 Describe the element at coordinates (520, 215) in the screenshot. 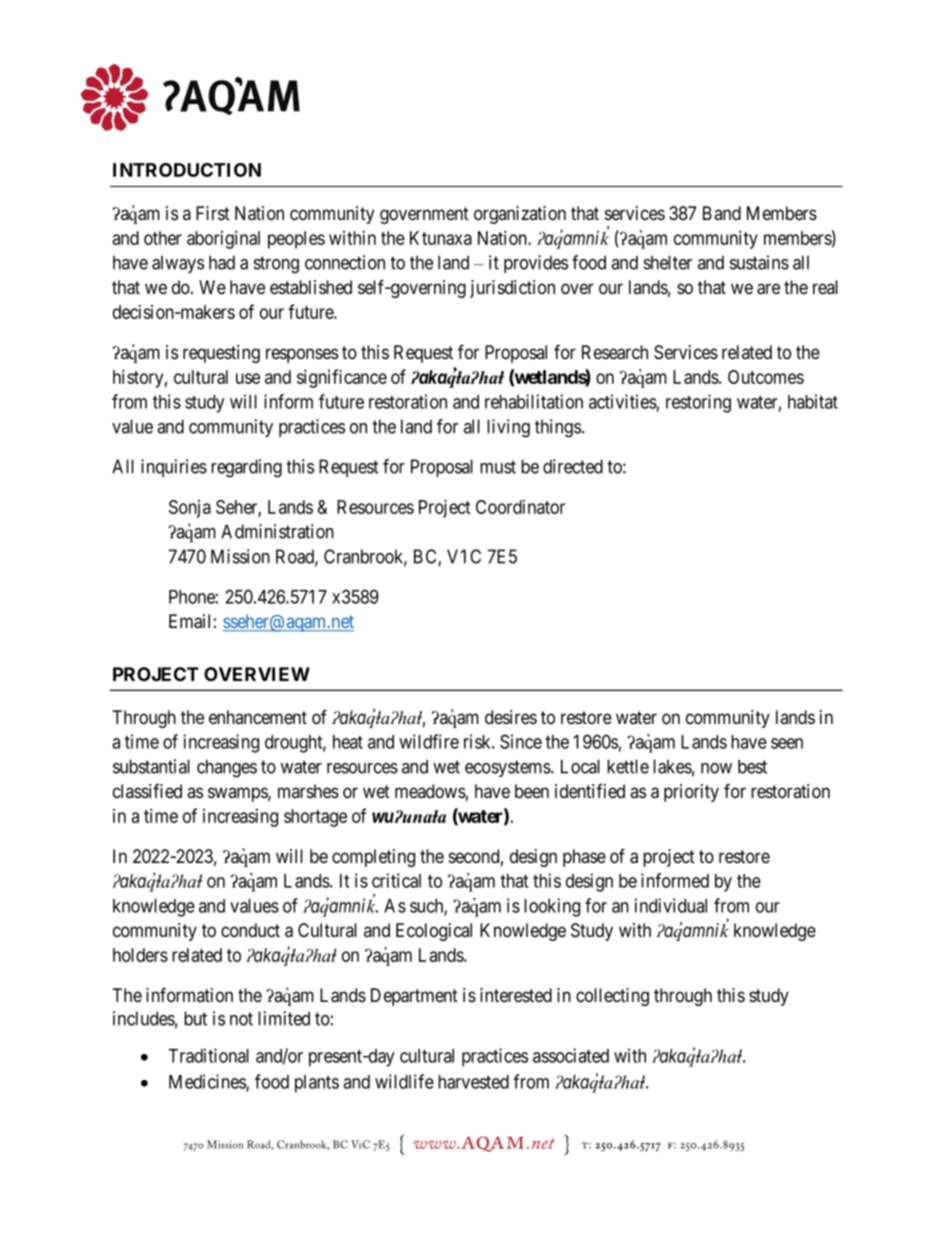

I see `organization` at that location.
